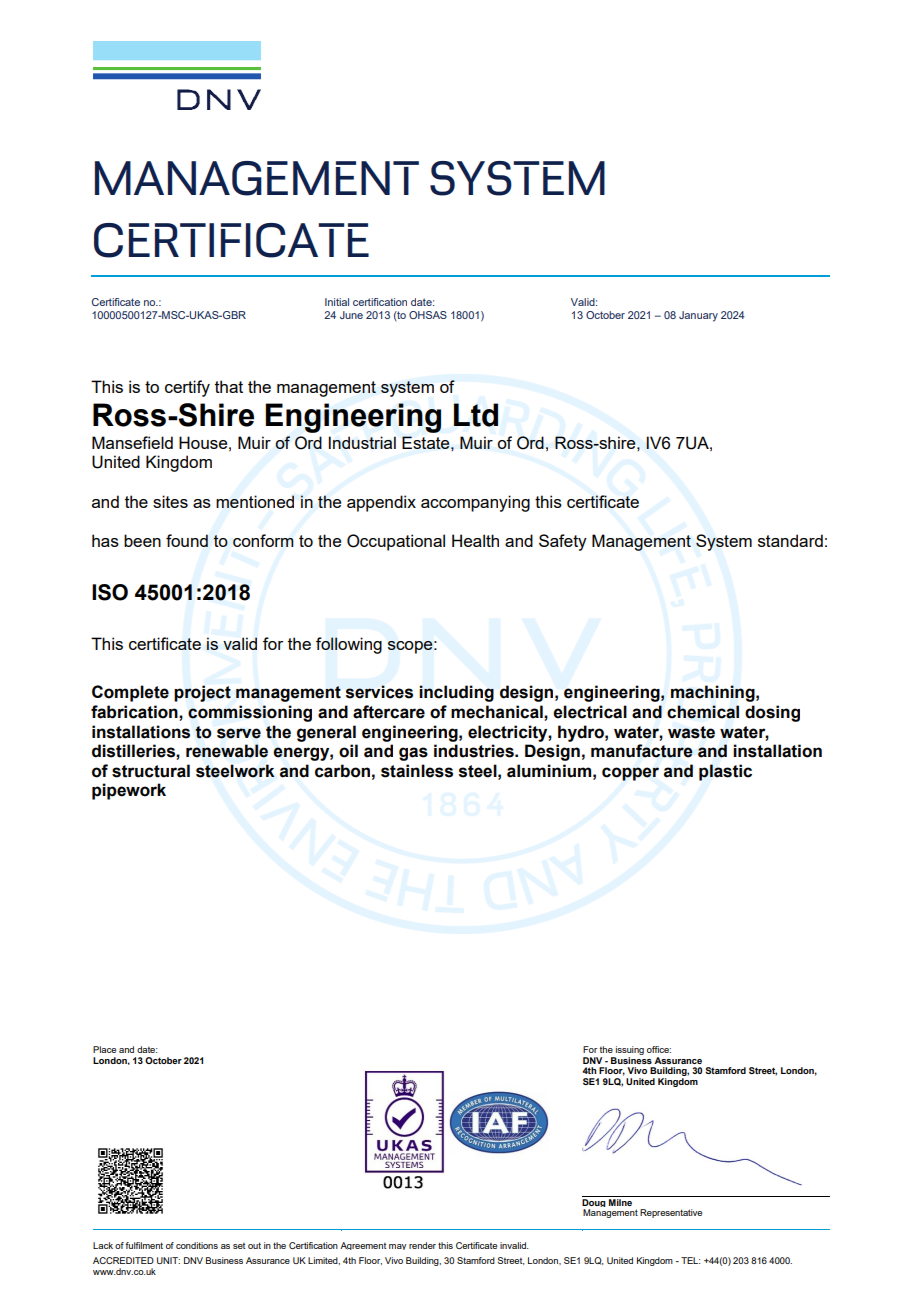 Image resolution: width=924 pixels, height=1308 pixels. What do you see at coordinates (422, 1245) in the image?
I see `render` at bounding box center [422, 1245].
